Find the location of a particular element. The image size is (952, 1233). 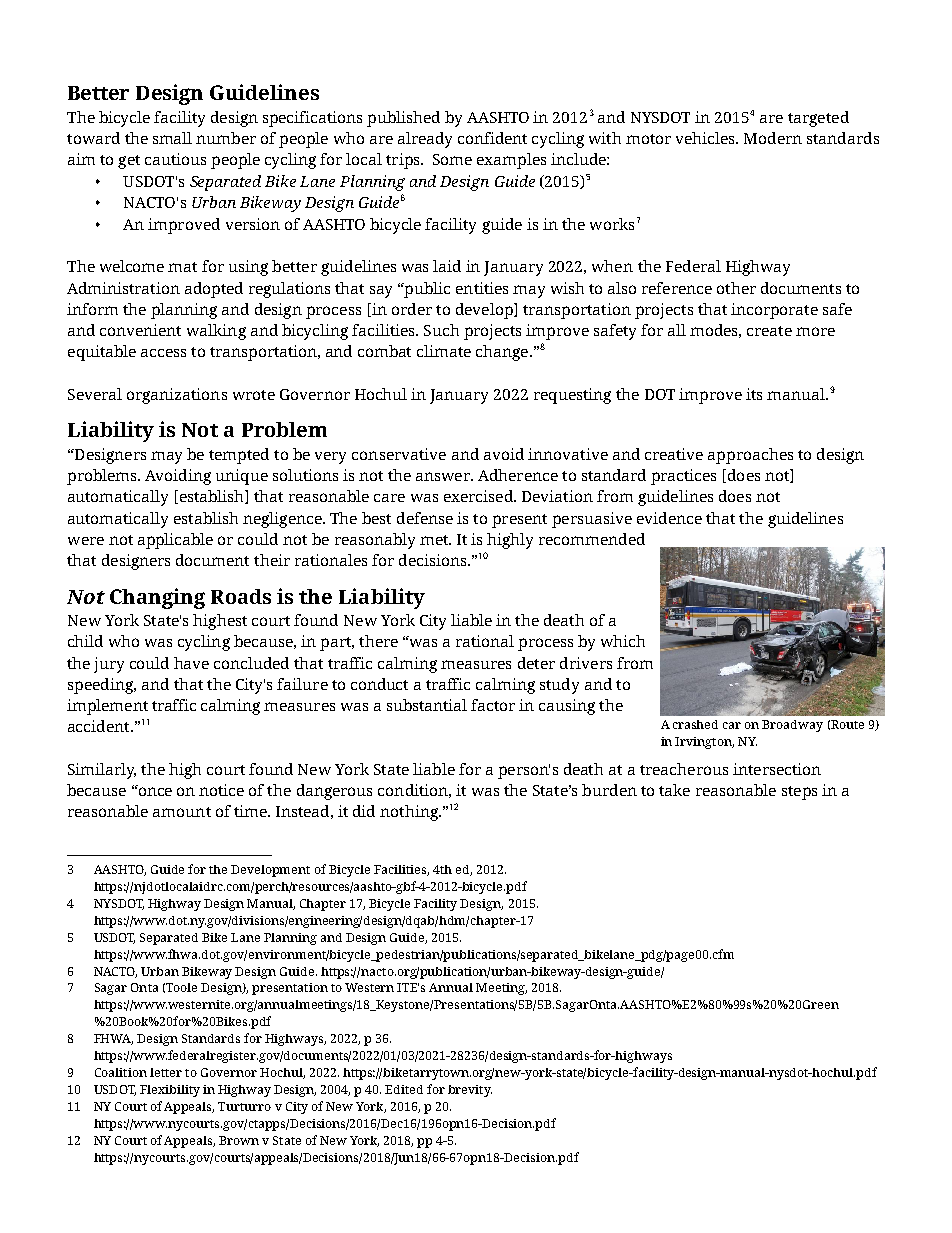

amount is located at coordinates (182, 812).
